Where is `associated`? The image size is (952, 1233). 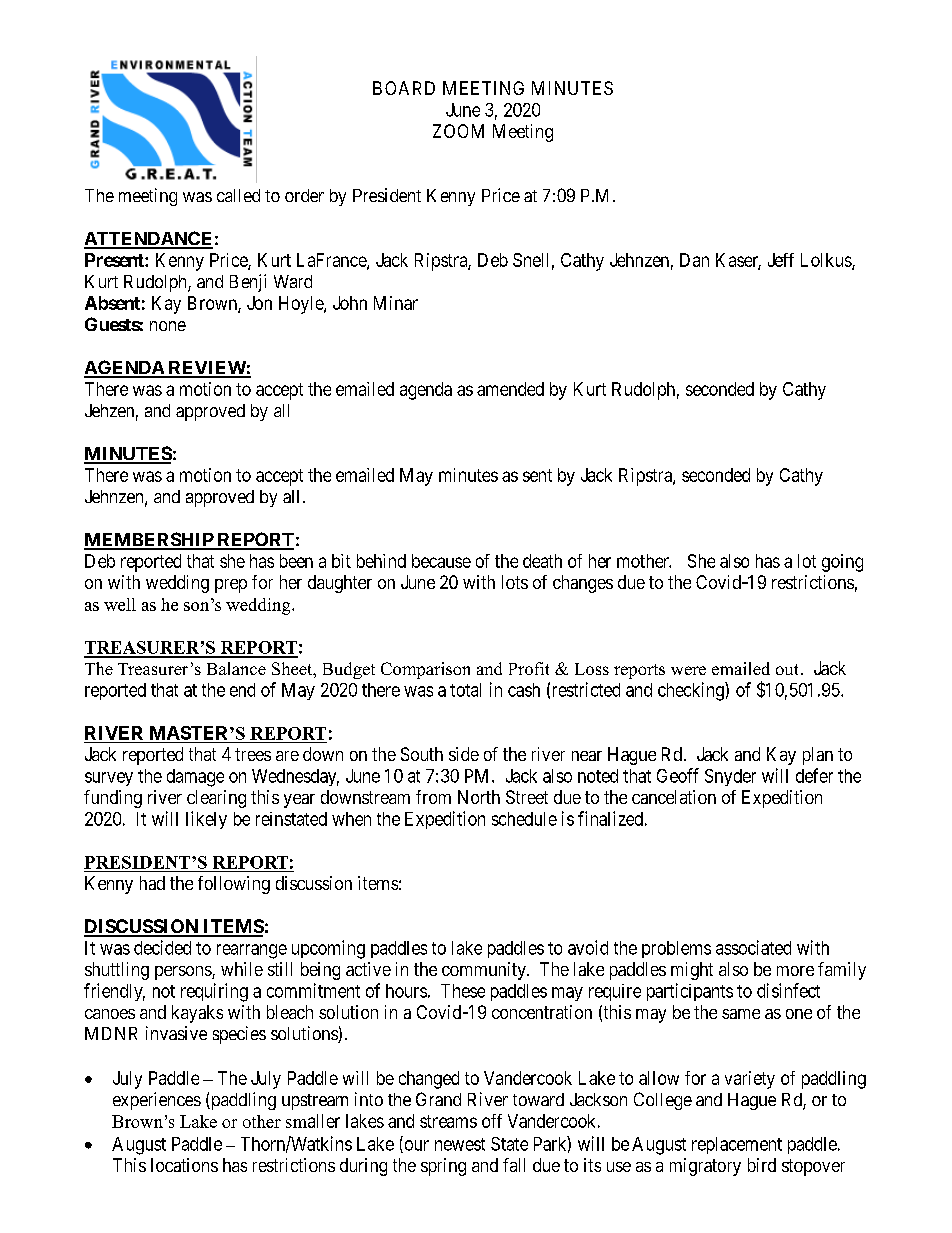 associated is located at coordinates (753, 947).
